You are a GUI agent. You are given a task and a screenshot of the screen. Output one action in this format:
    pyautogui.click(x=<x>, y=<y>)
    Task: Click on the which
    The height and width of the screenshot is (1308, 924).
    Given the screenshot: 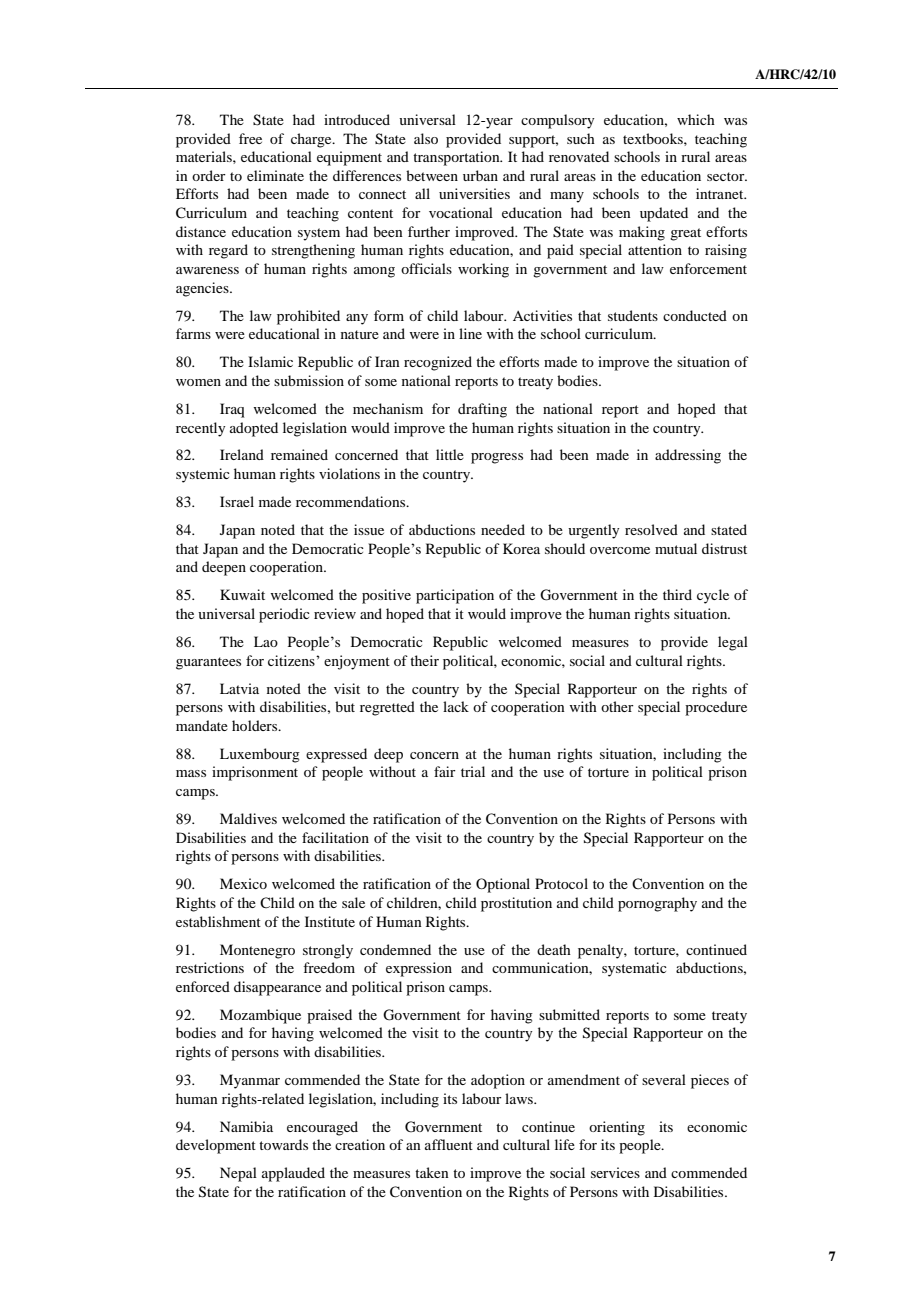 What is the action you would take?
    pyautogui.click(x=696, y=119)
